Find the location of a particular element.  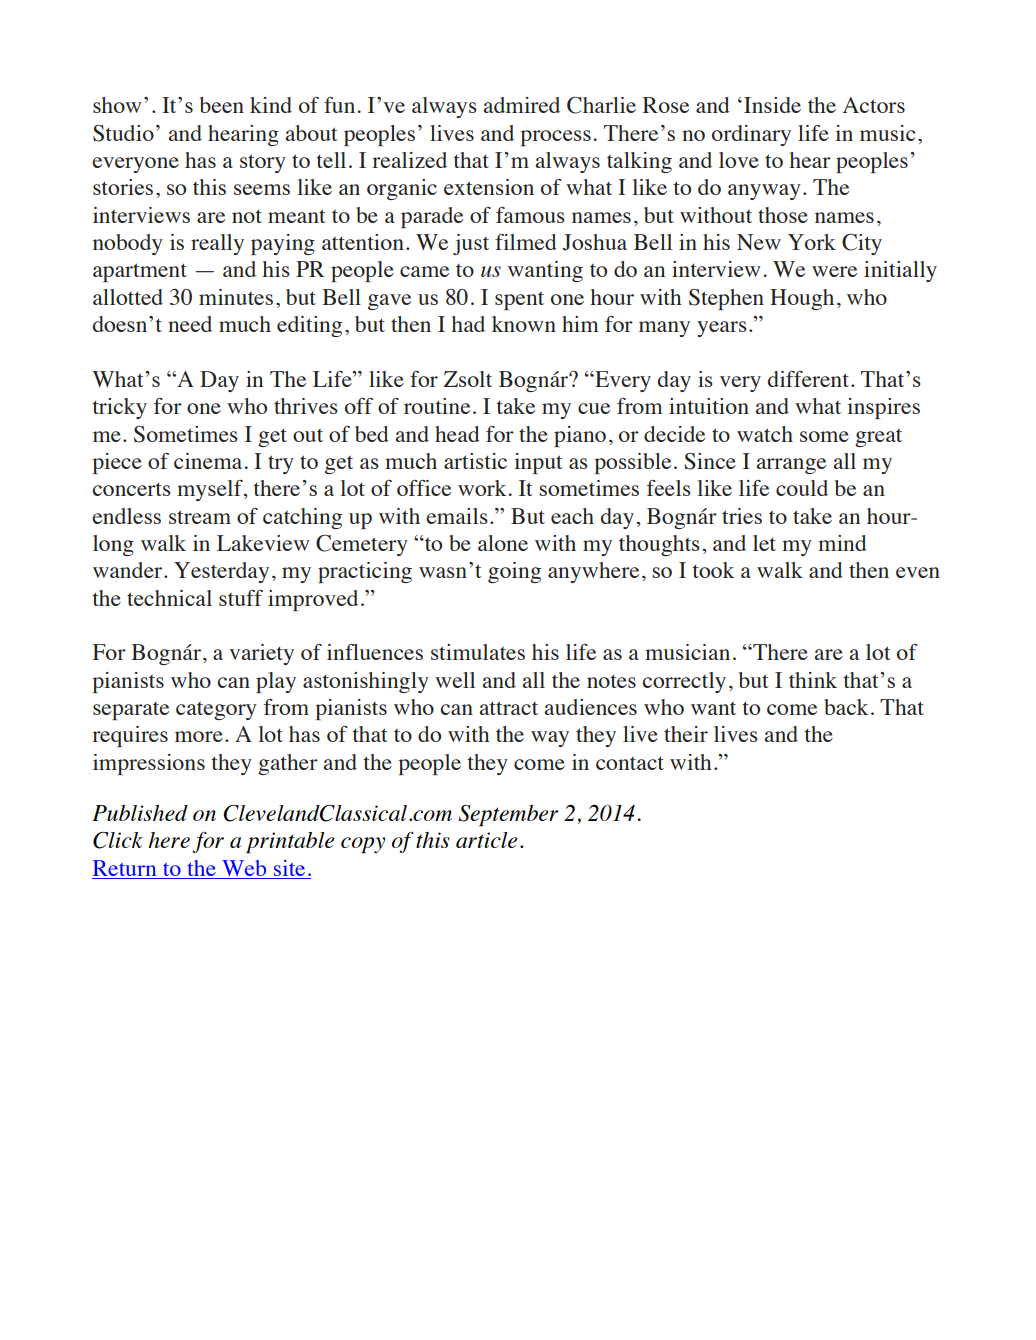

been is located at coordinates (222, 105).
